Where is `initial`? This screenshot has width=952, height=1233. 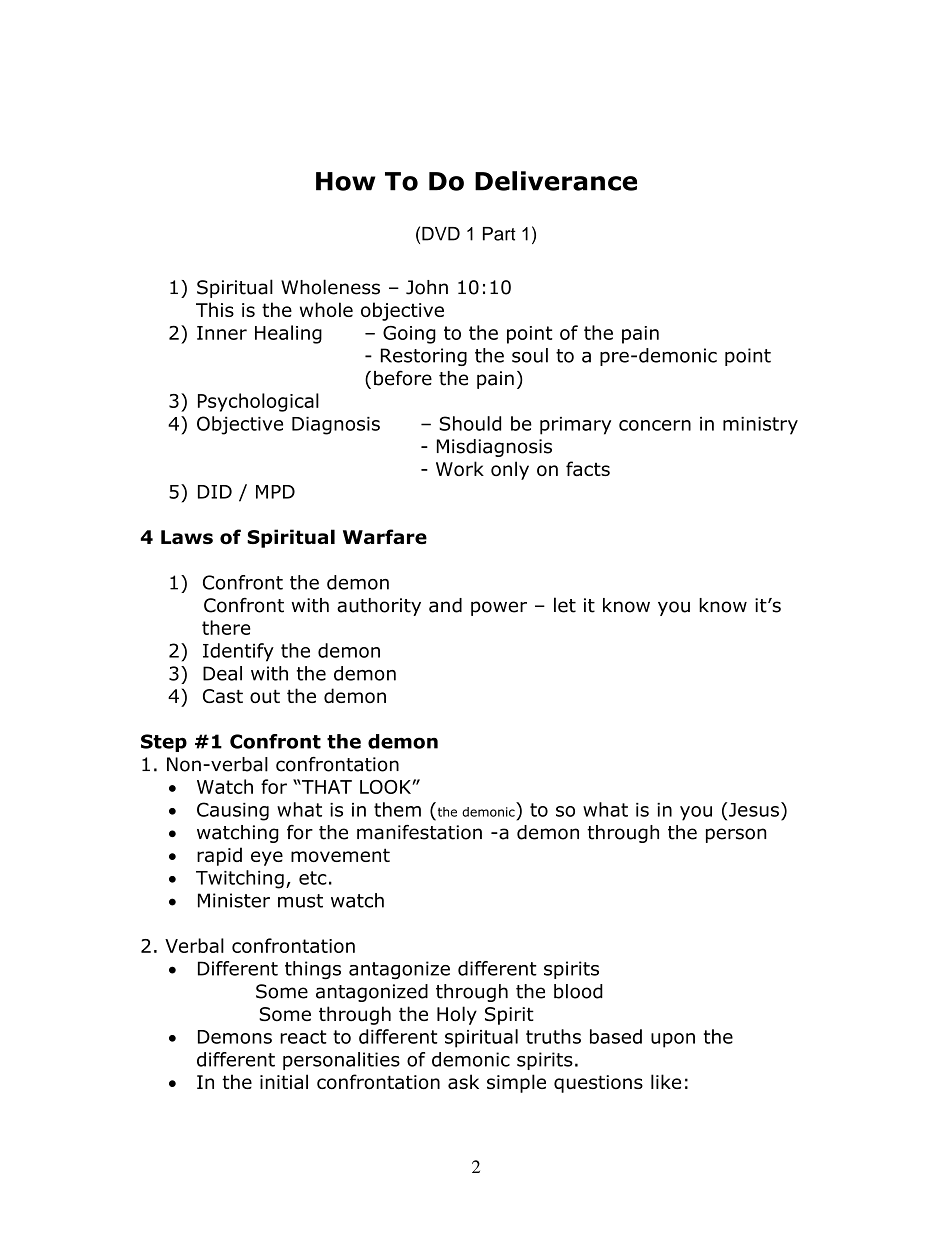
initial is located at coordinates (284, 1082).
